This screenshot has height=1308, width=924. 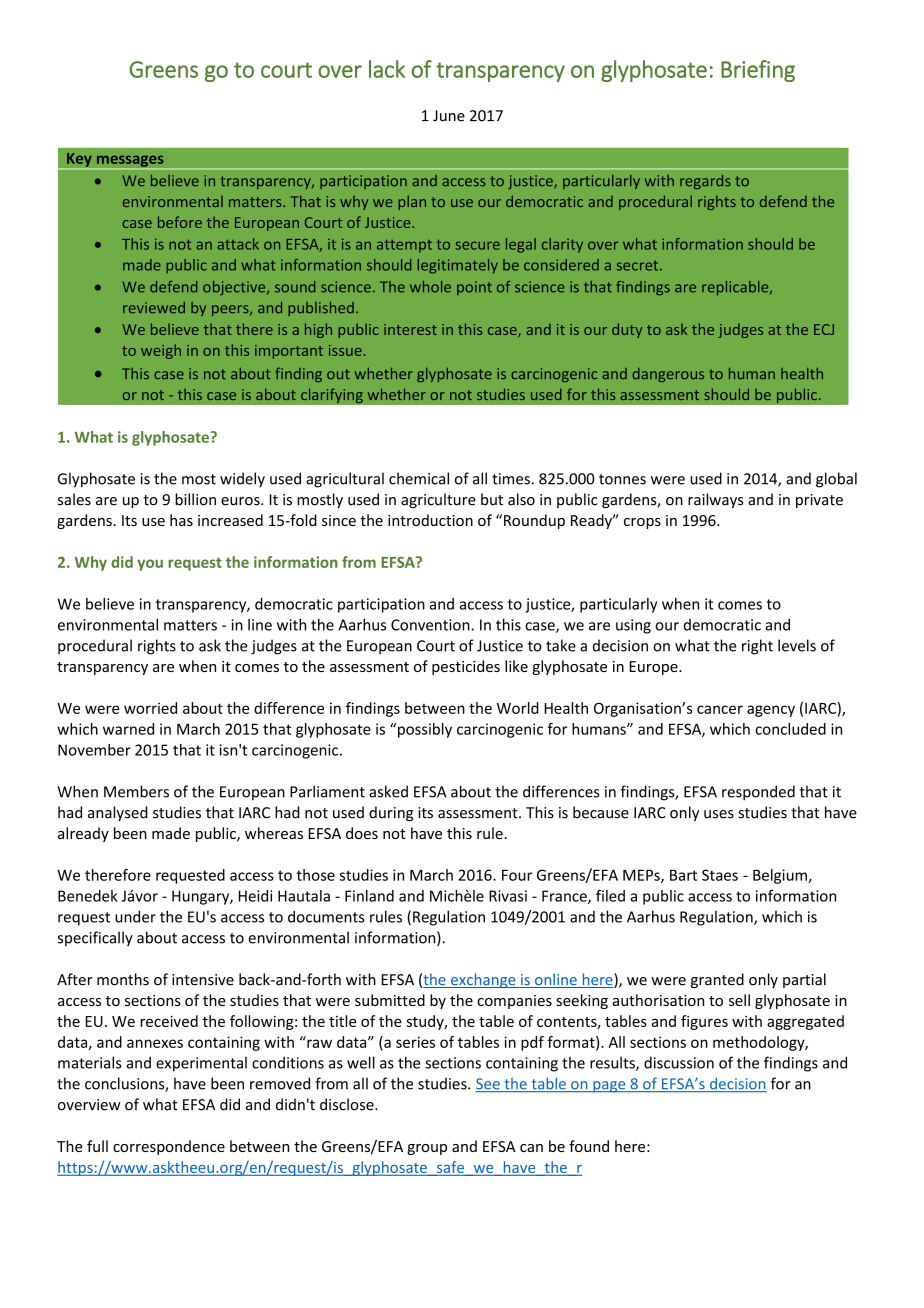 I want to click on levels, so click(x=797, y=645).
